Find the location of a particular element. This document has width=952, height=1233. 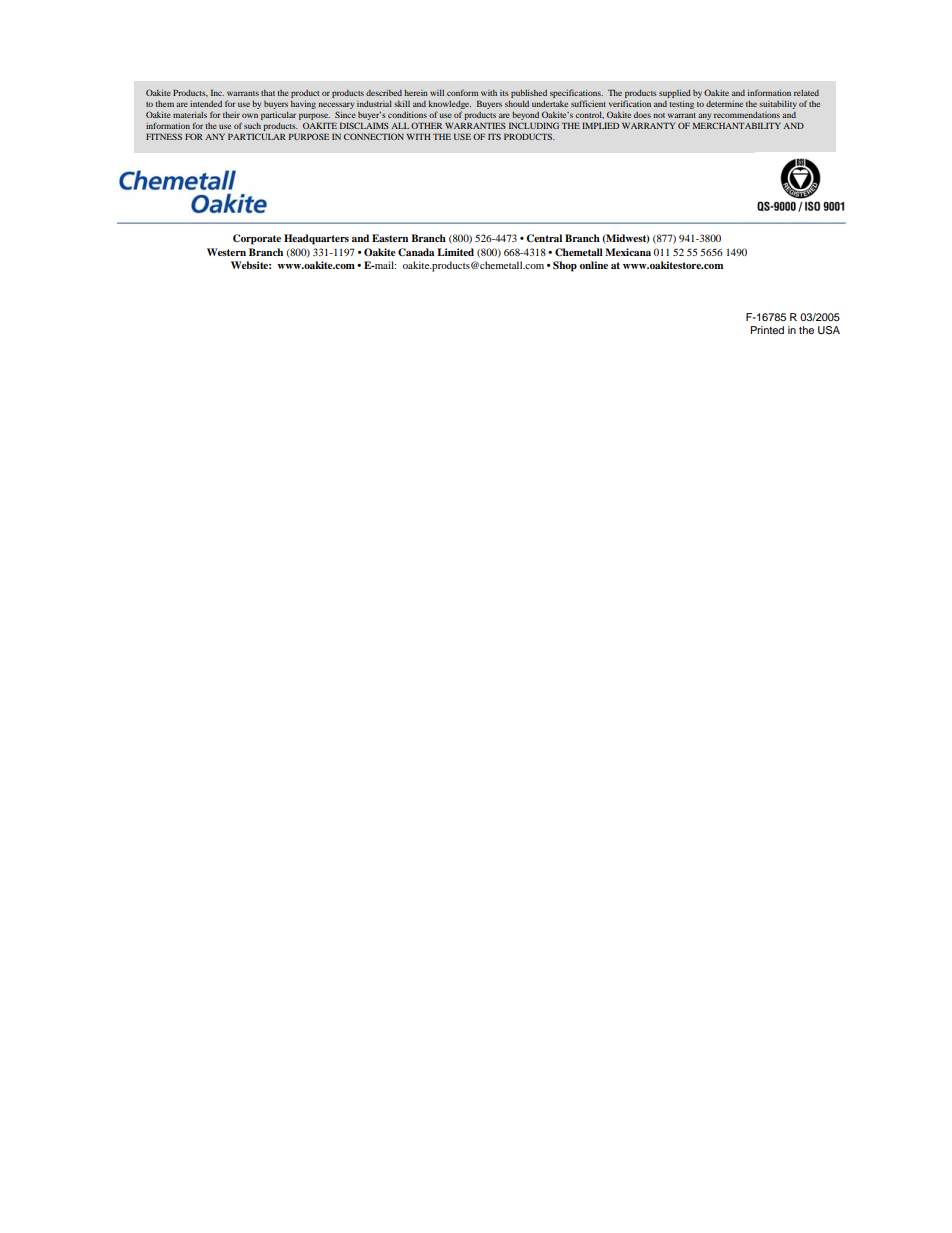

Canada is located at coordinates (416, 252).
